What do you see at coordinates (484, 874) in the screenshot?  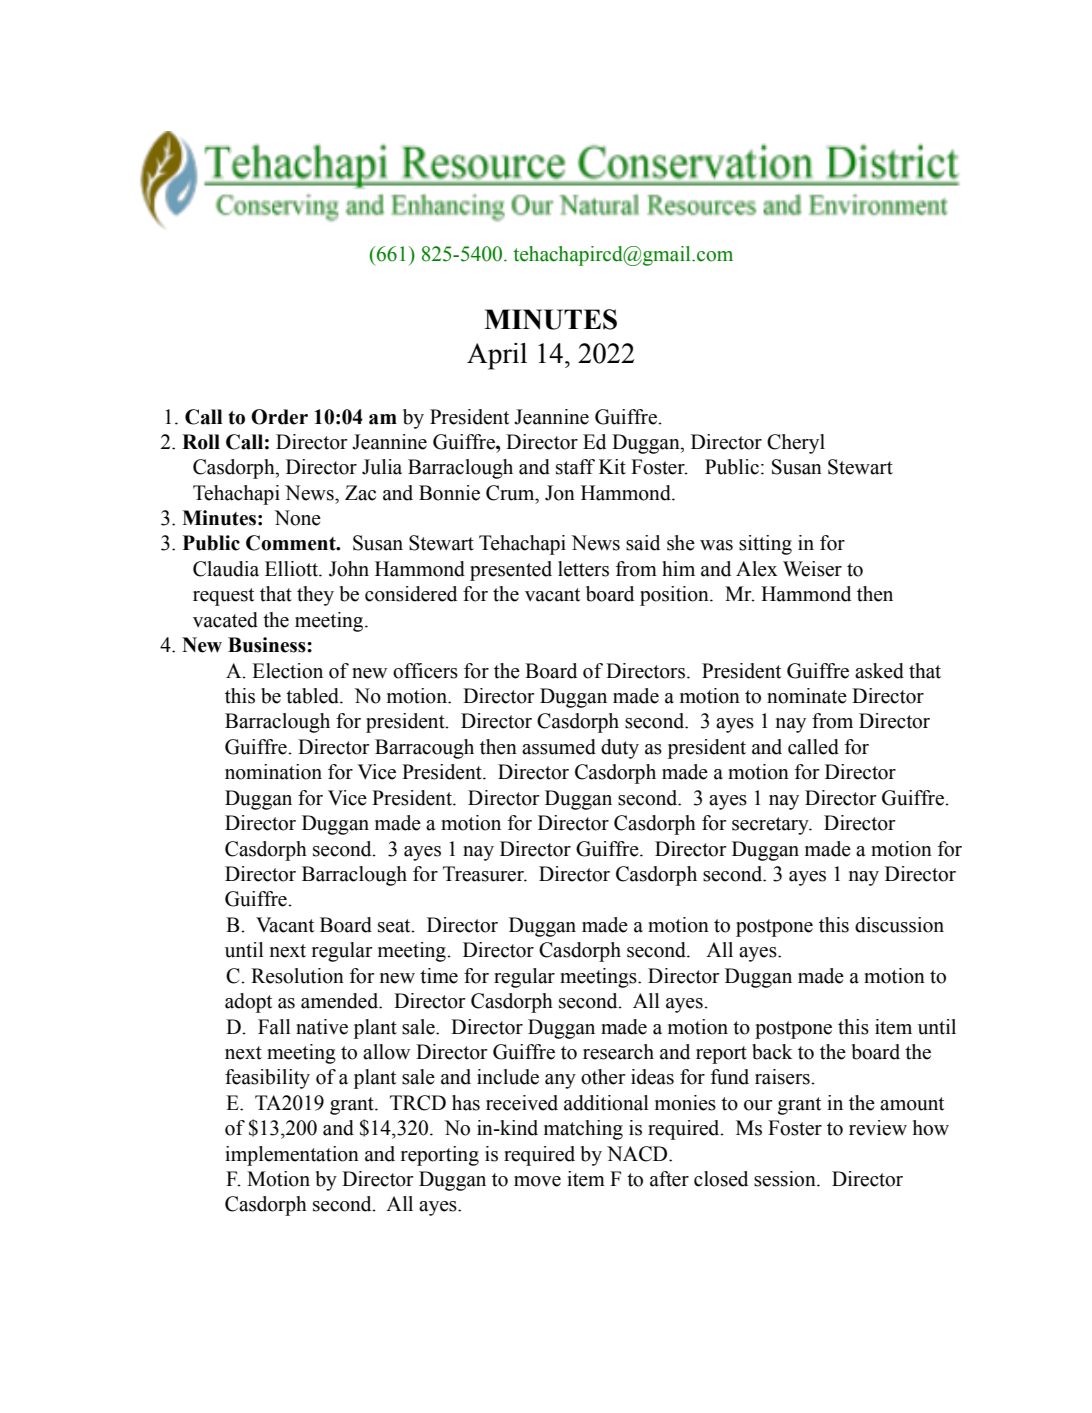 I see `Treasurer` at bounding box center [484, 874].
